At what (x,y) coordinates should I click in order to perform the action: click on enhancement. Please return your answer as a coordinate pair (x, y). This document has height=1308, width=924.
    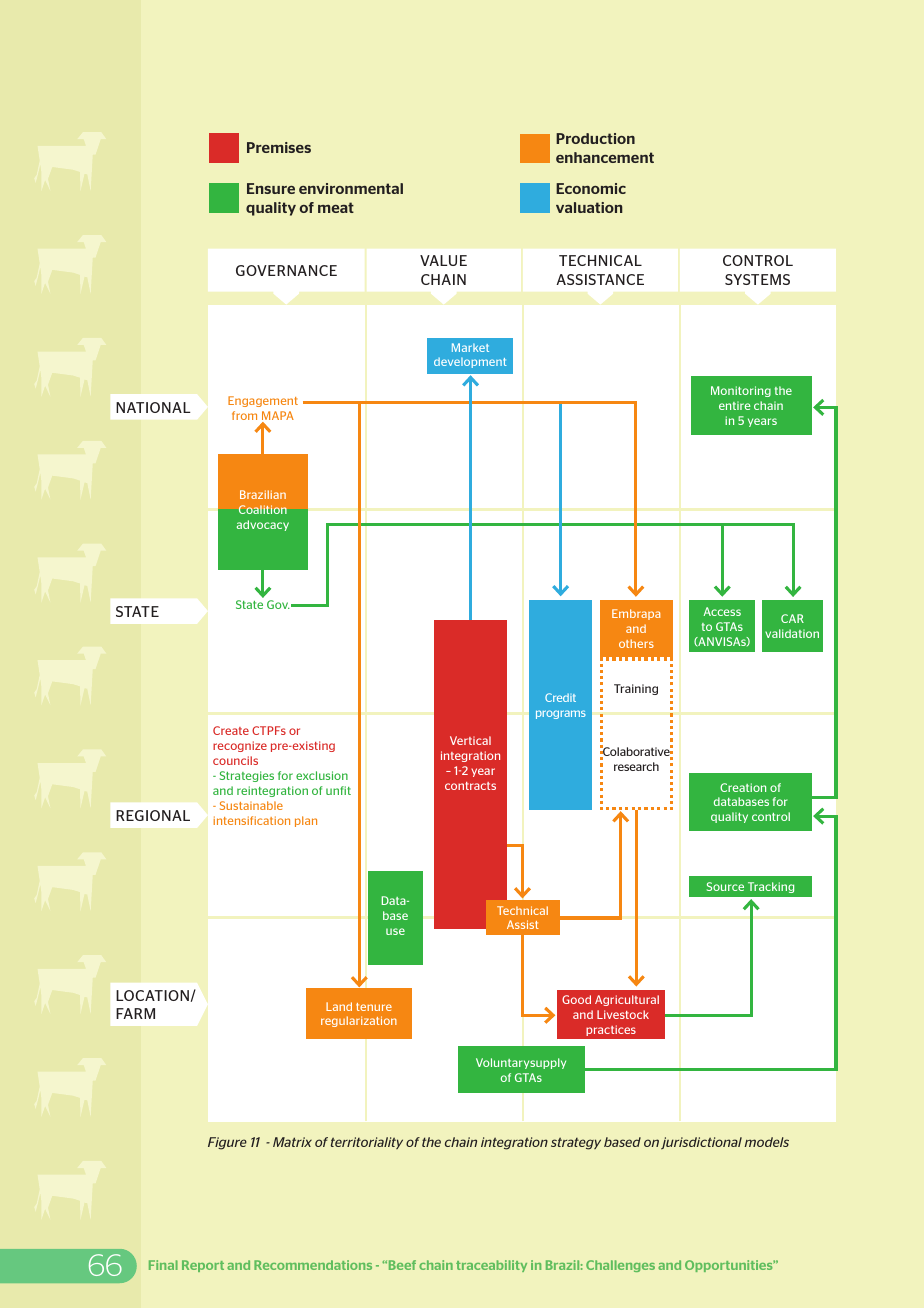
    Looking at the image, I should click on (605, 157).
